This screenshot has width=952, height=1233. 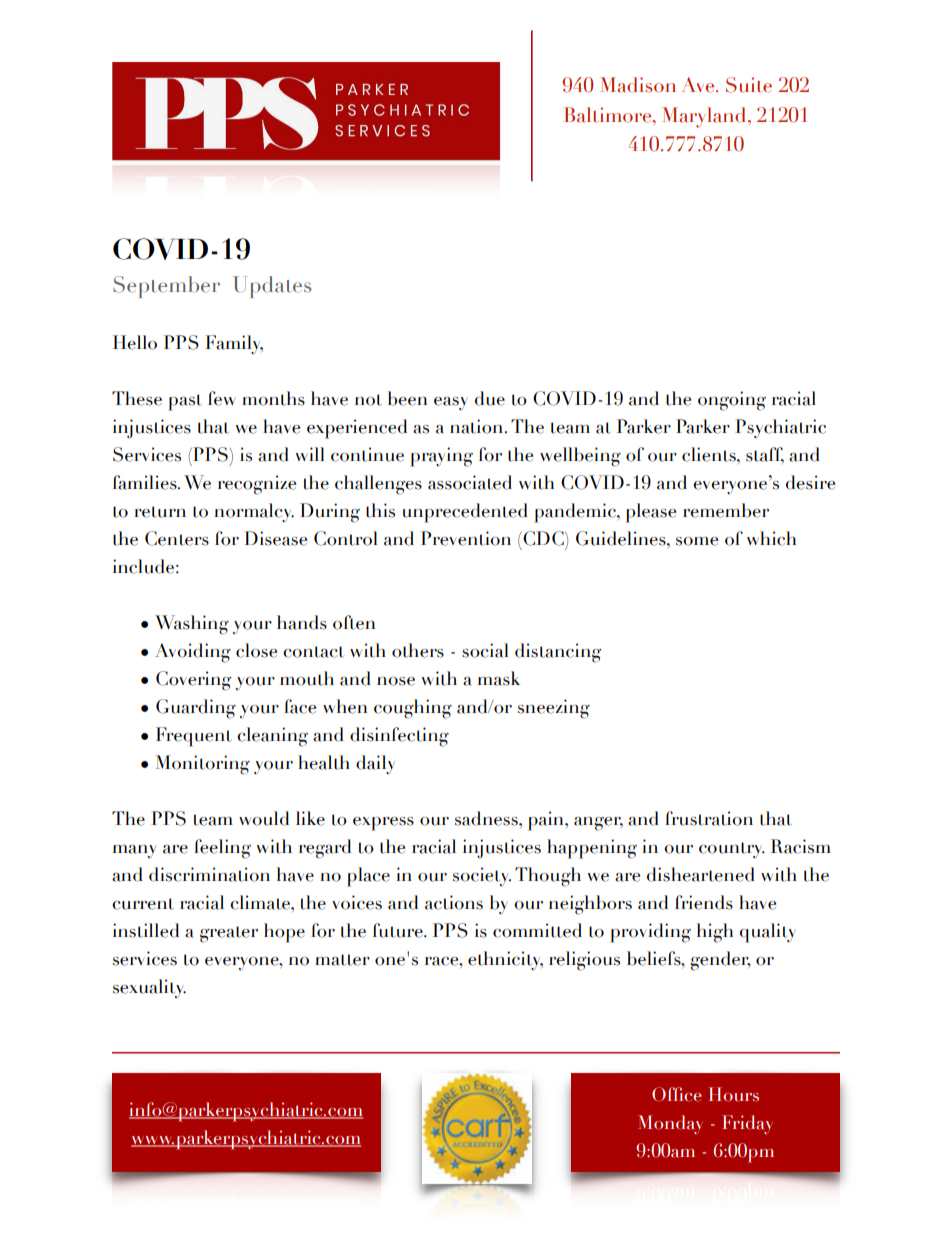 I want to click on remember, so click(x=726, y=510).
